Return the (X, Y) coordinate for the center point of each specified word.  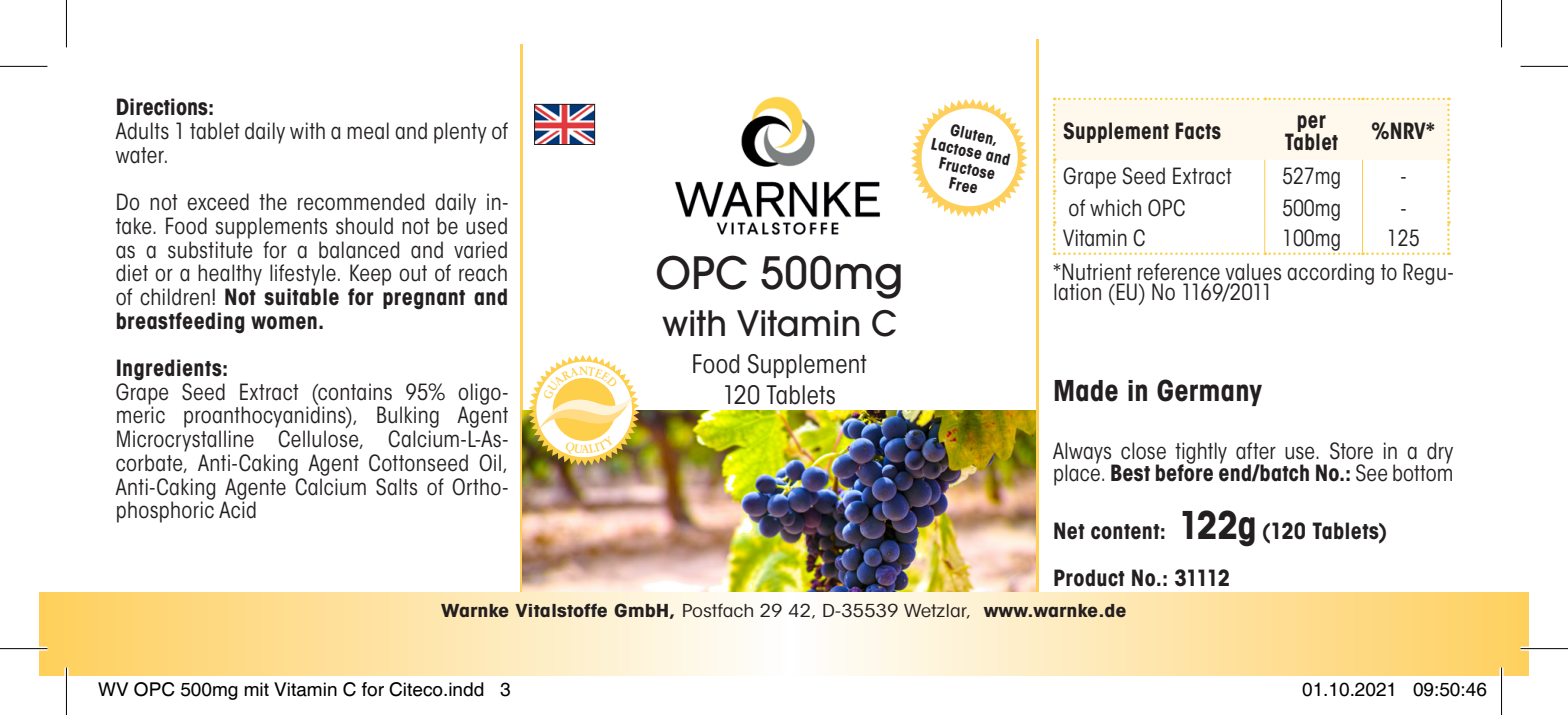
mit (256, 689)
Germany (1209, 392)
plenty (460, 133)
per (1312, 124)
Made (1086, 391)
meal (368, 131)
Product (1089, 578)
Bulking (408, 418)
